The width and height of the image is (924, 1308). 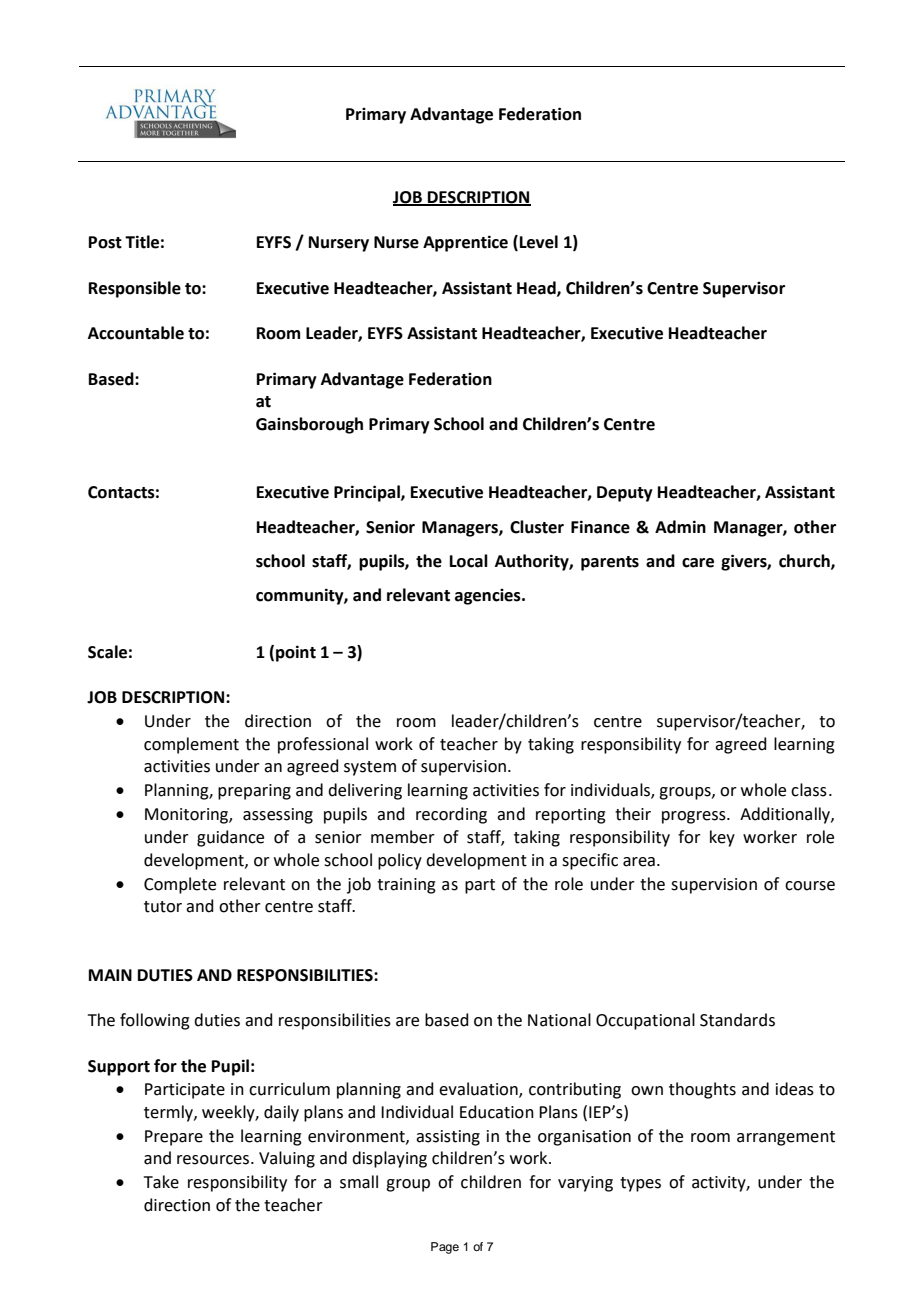 I want to click on following, so click(x=155, y=1021).
